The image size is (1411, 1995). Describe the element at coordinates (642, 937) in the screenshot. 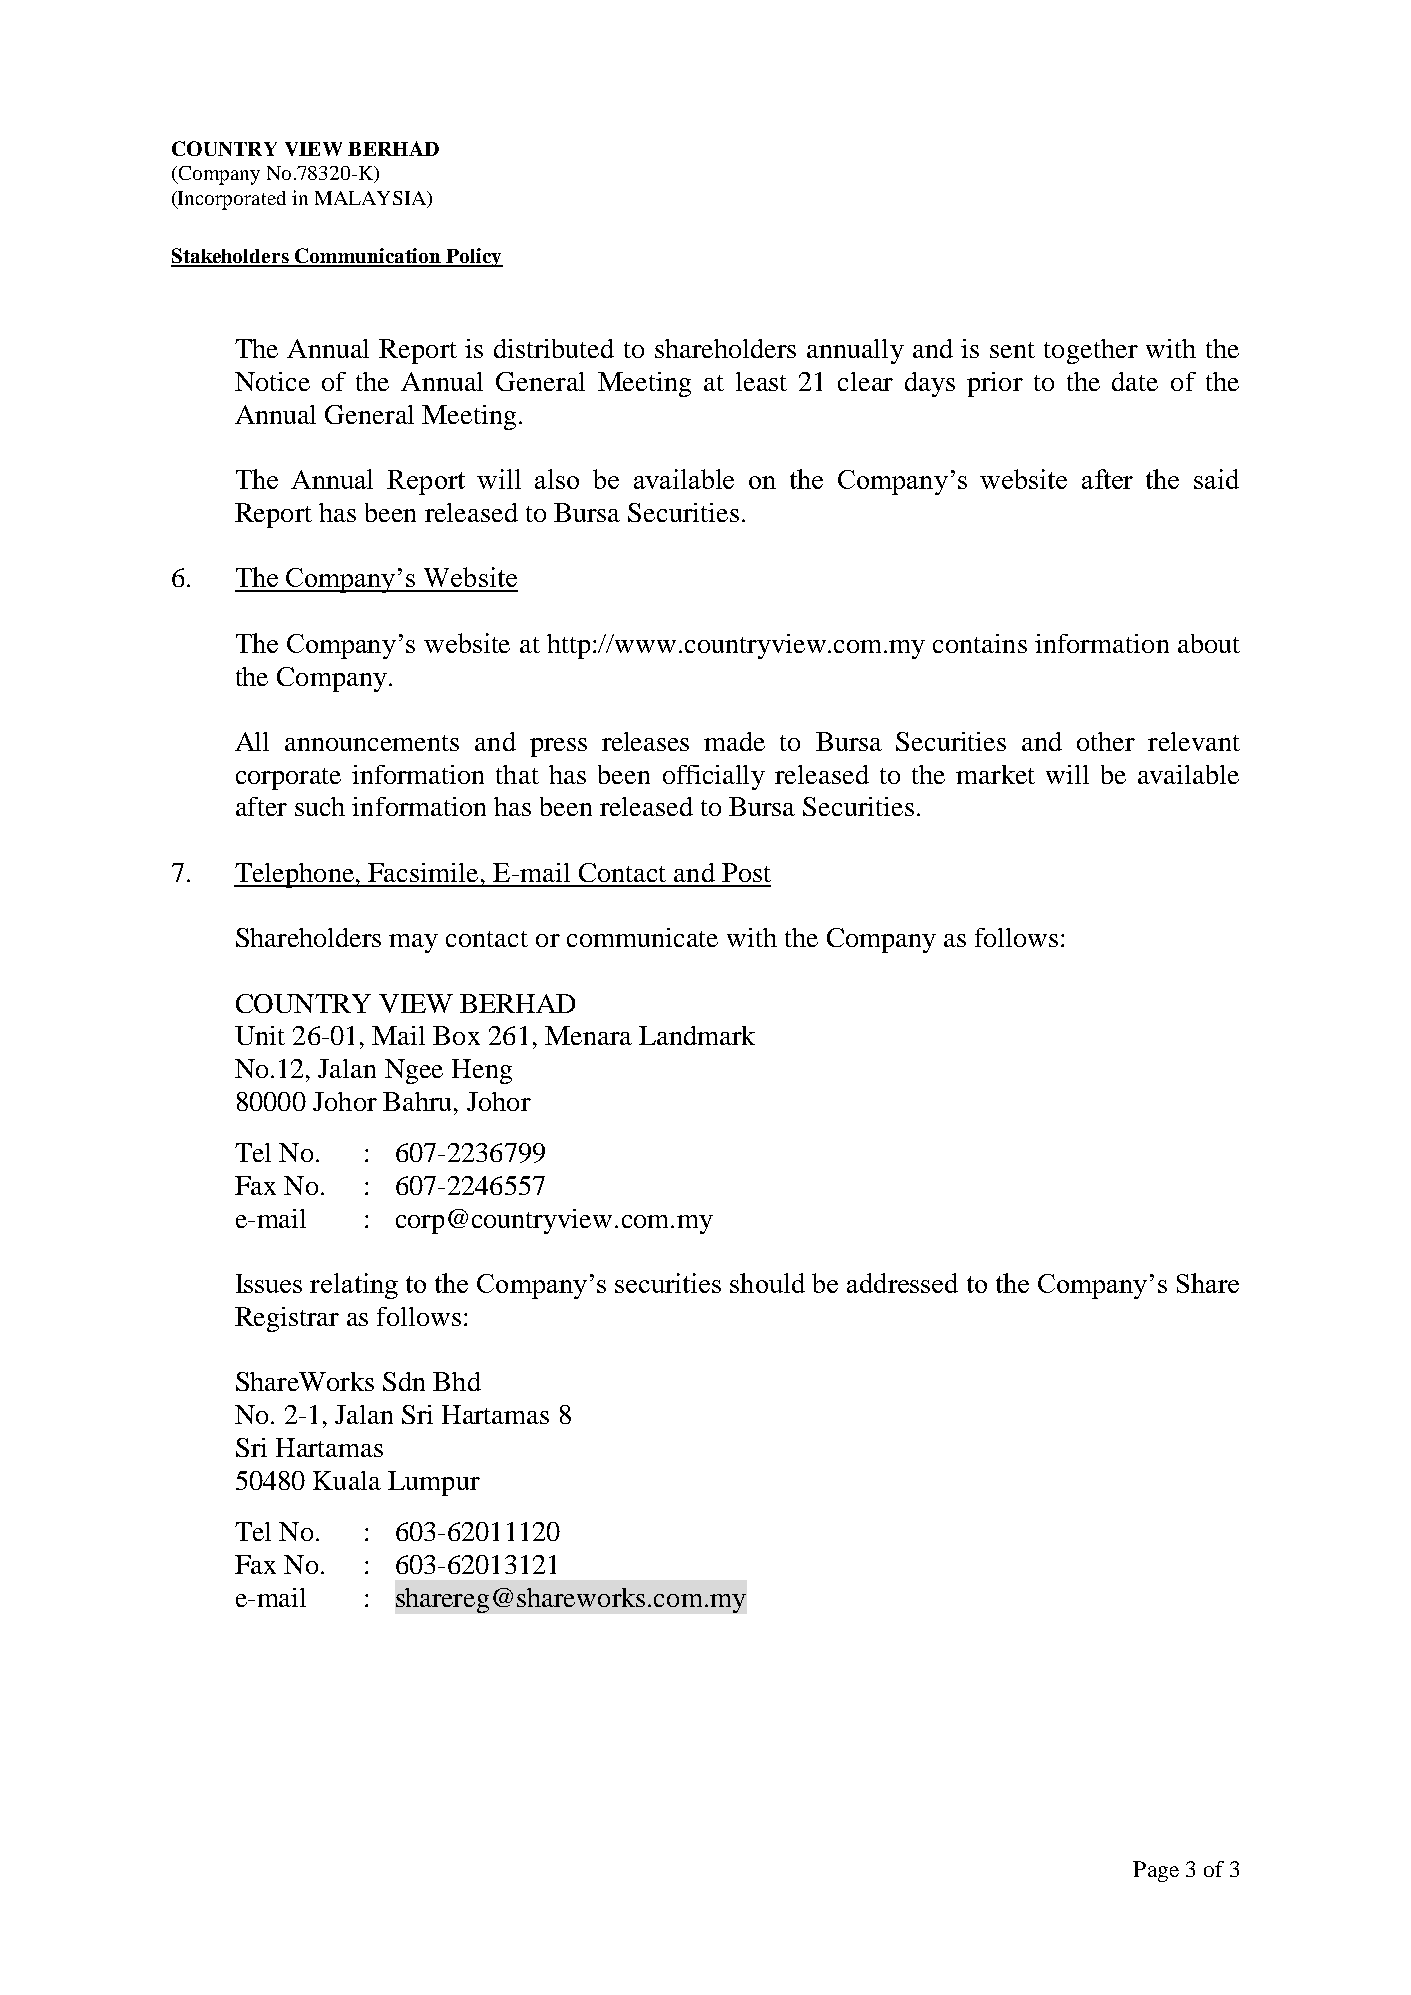

I see `communicate` at that location.
